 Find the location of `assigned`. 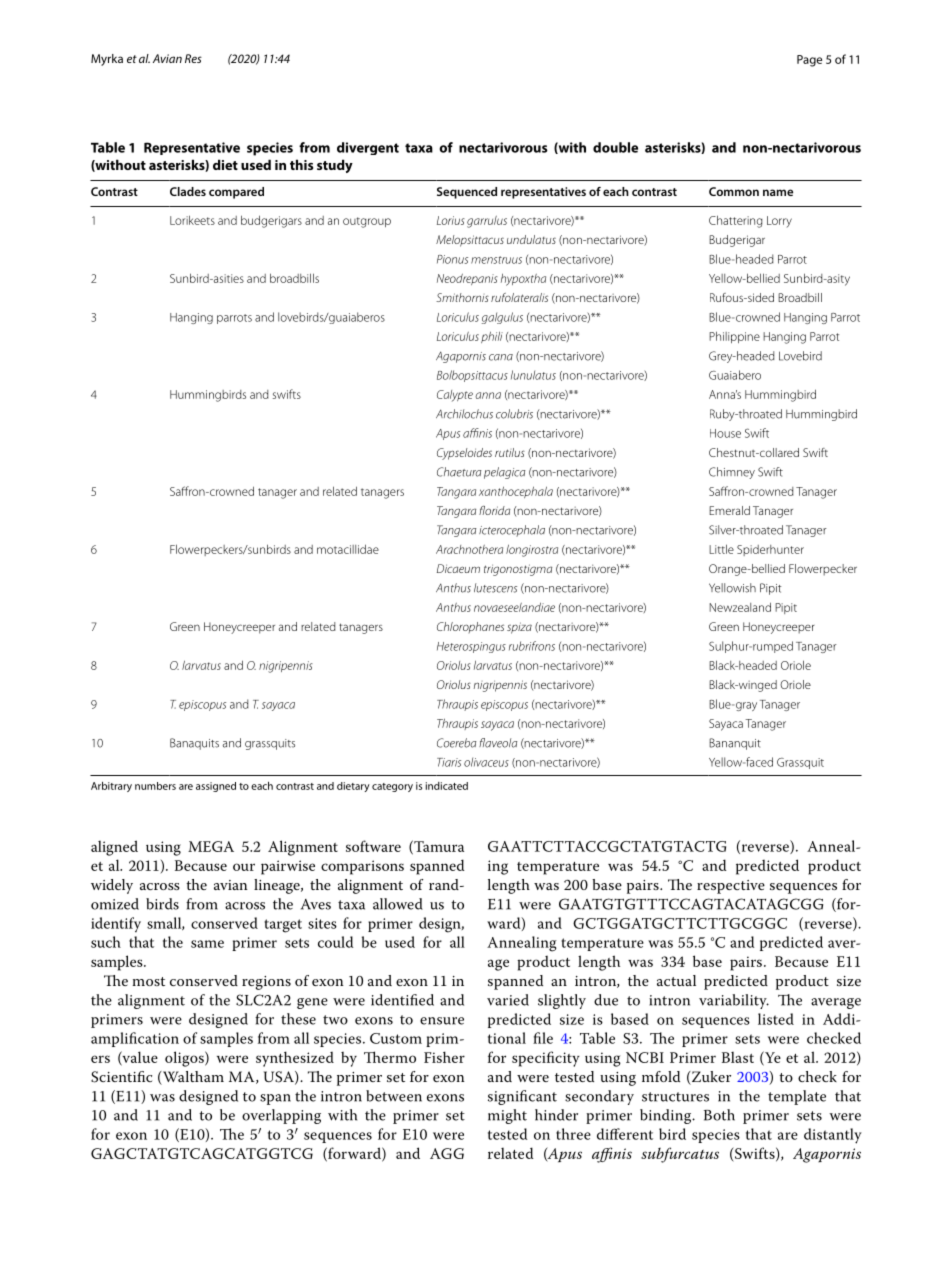

assigned is located at coordinates (216, 787).
